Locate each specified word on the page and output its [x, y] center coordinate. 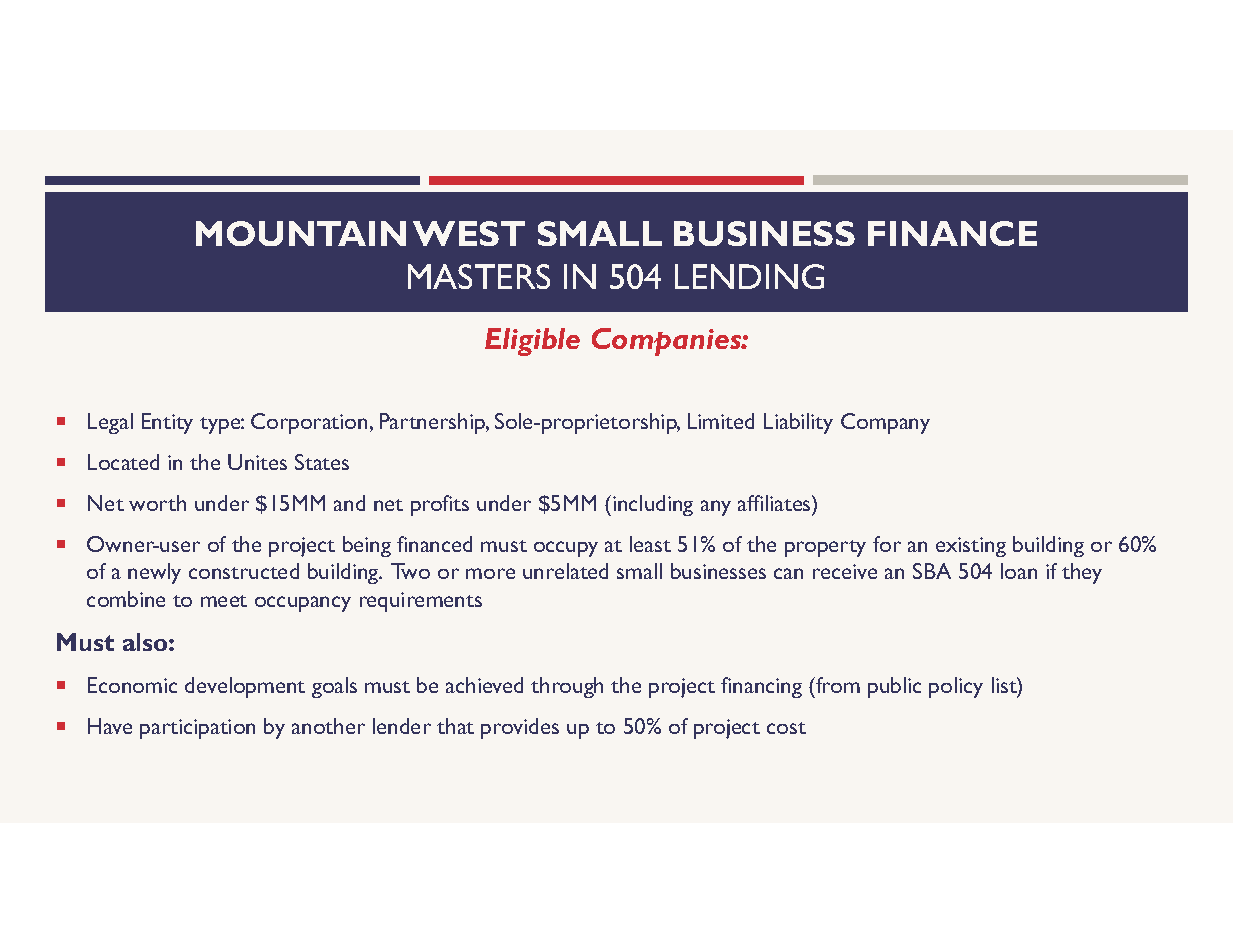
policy [956, 687]
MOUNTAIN [301, 233]
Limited [721, 421]
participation [197, 729]
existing [971, 547]
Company [885, 423]
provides [520, 728]
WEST [469, 233]
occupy [566, 549]
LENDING [749, 276]
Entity [167, 423]
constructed [244, 571]
